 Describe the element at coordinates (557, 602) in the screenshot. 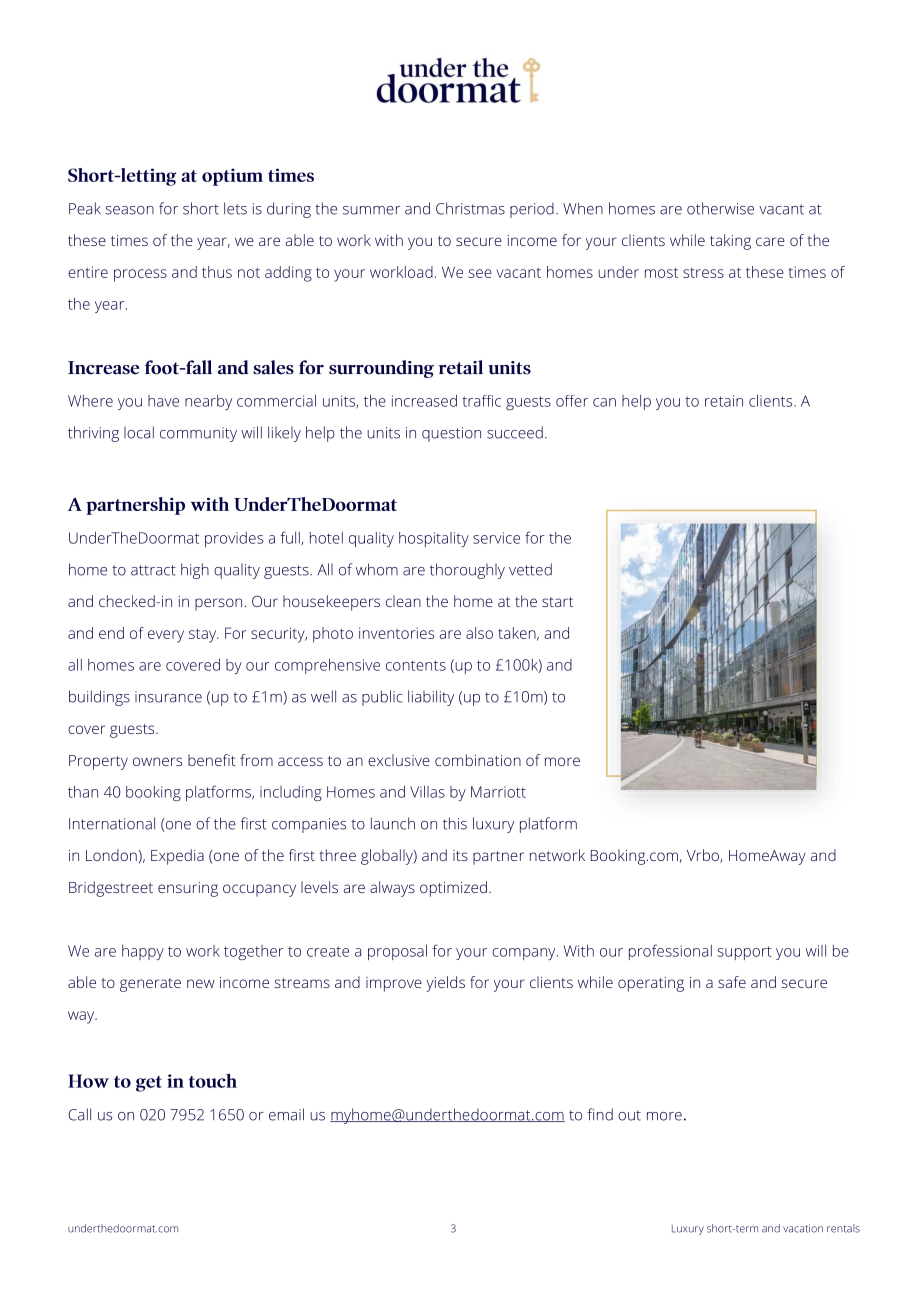

I see `start` at that location.
